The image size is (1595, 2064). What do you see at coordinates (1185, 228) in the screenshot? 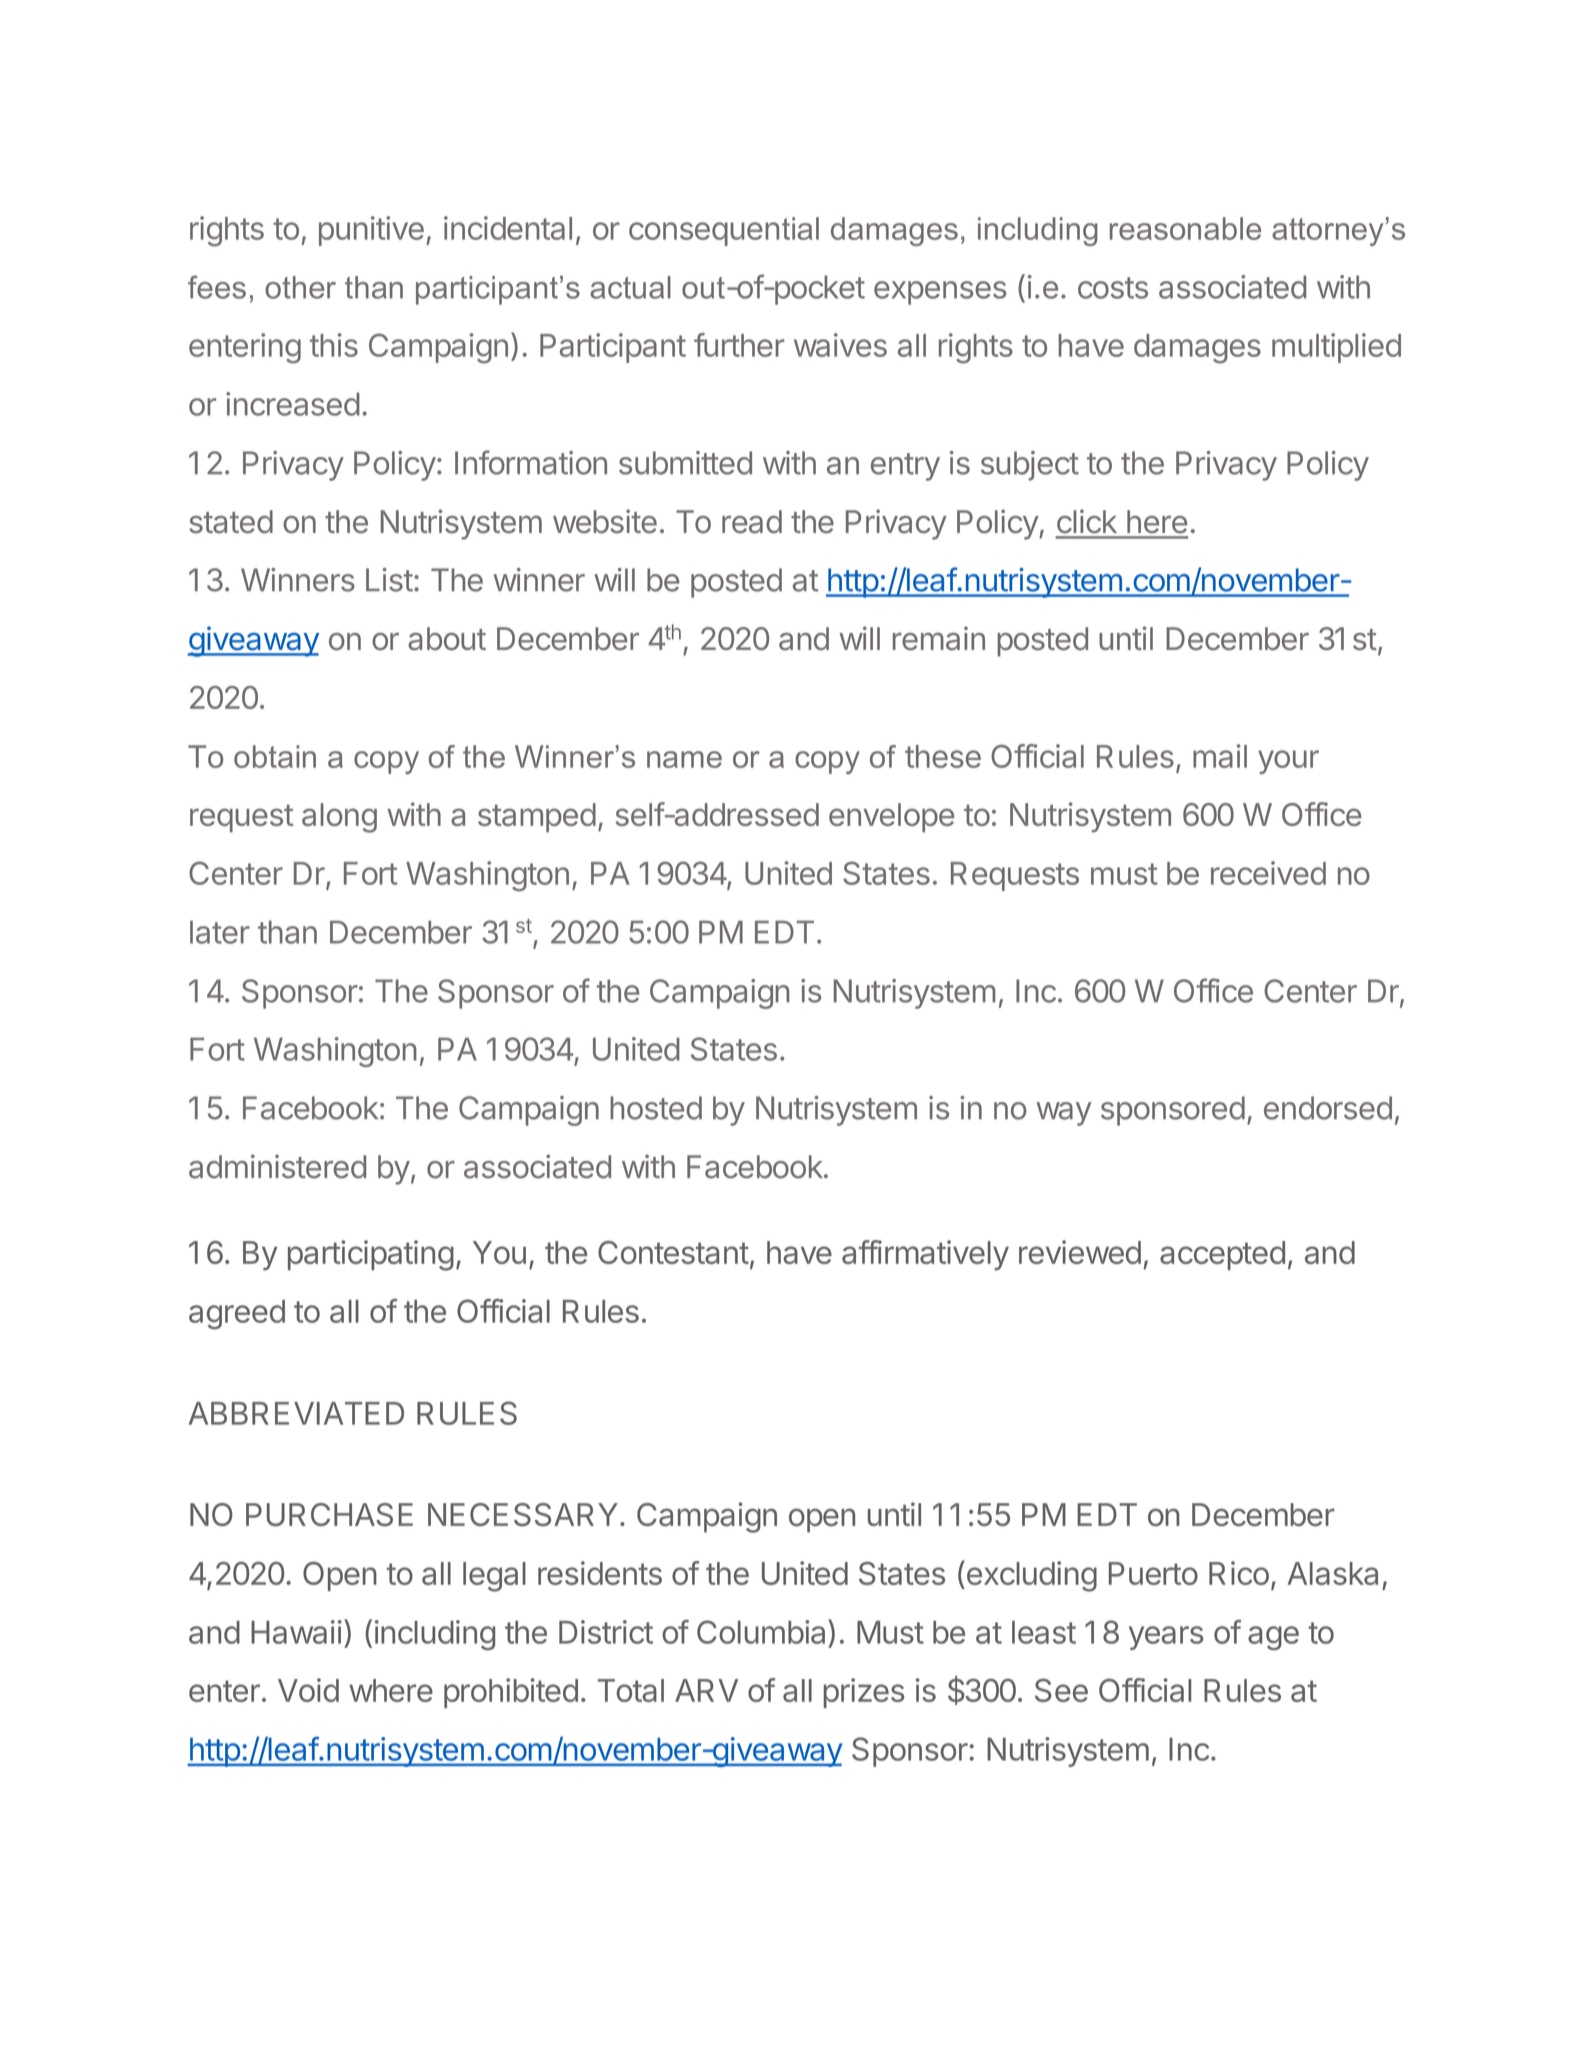
I see `reasonable` at bounding box center [1185, 228].
